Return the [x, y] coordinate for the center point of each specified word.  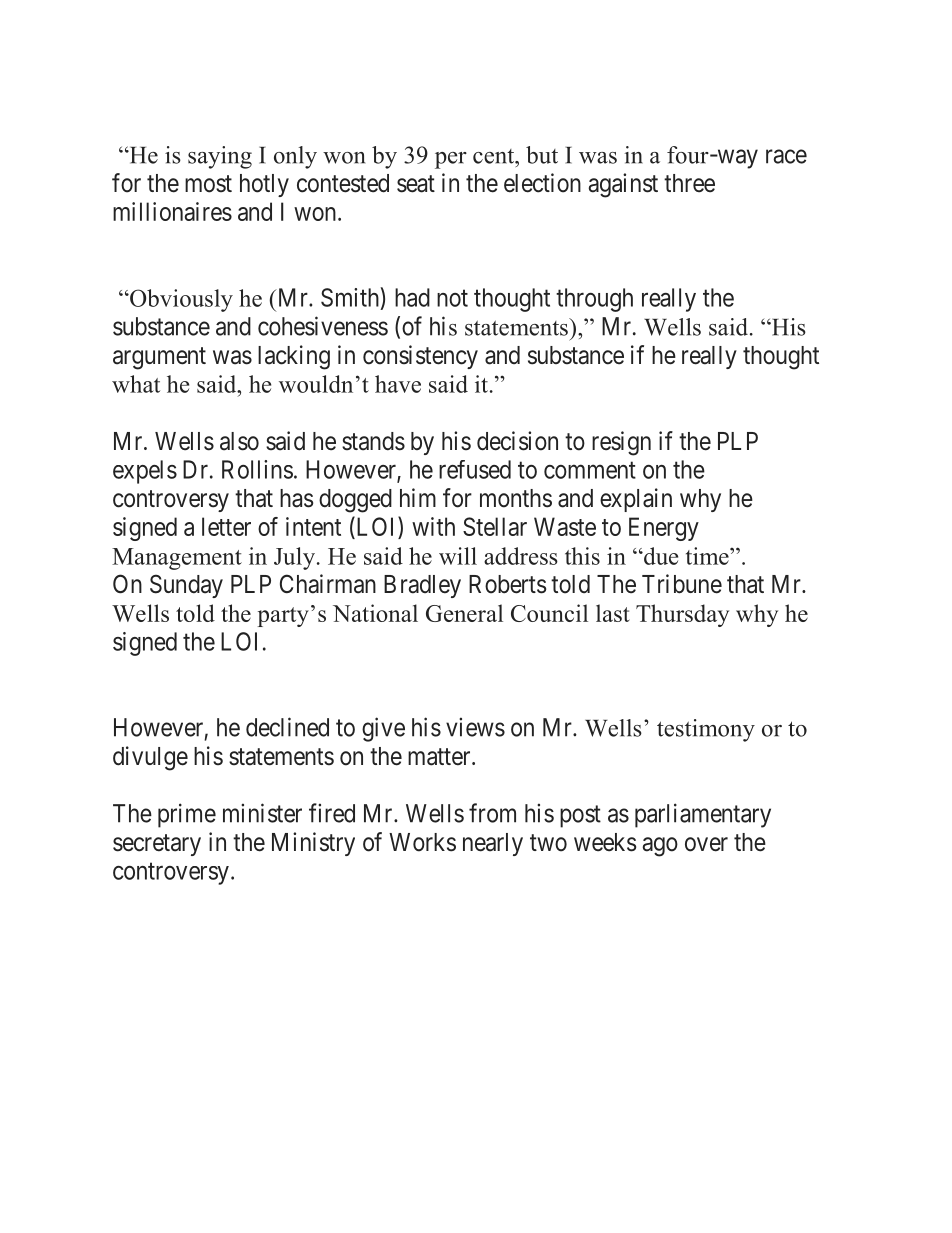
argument [159, 358]
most [208, 184]
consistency [420, 357]
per [451, 160]
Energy [664, 529]
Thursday [682, 615]
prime [187, 815]
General [464, 613]
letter [226, 526]
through [594, 300]
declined [287, 727]
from [492, 813]
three [689, 183]
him [418, 497]
